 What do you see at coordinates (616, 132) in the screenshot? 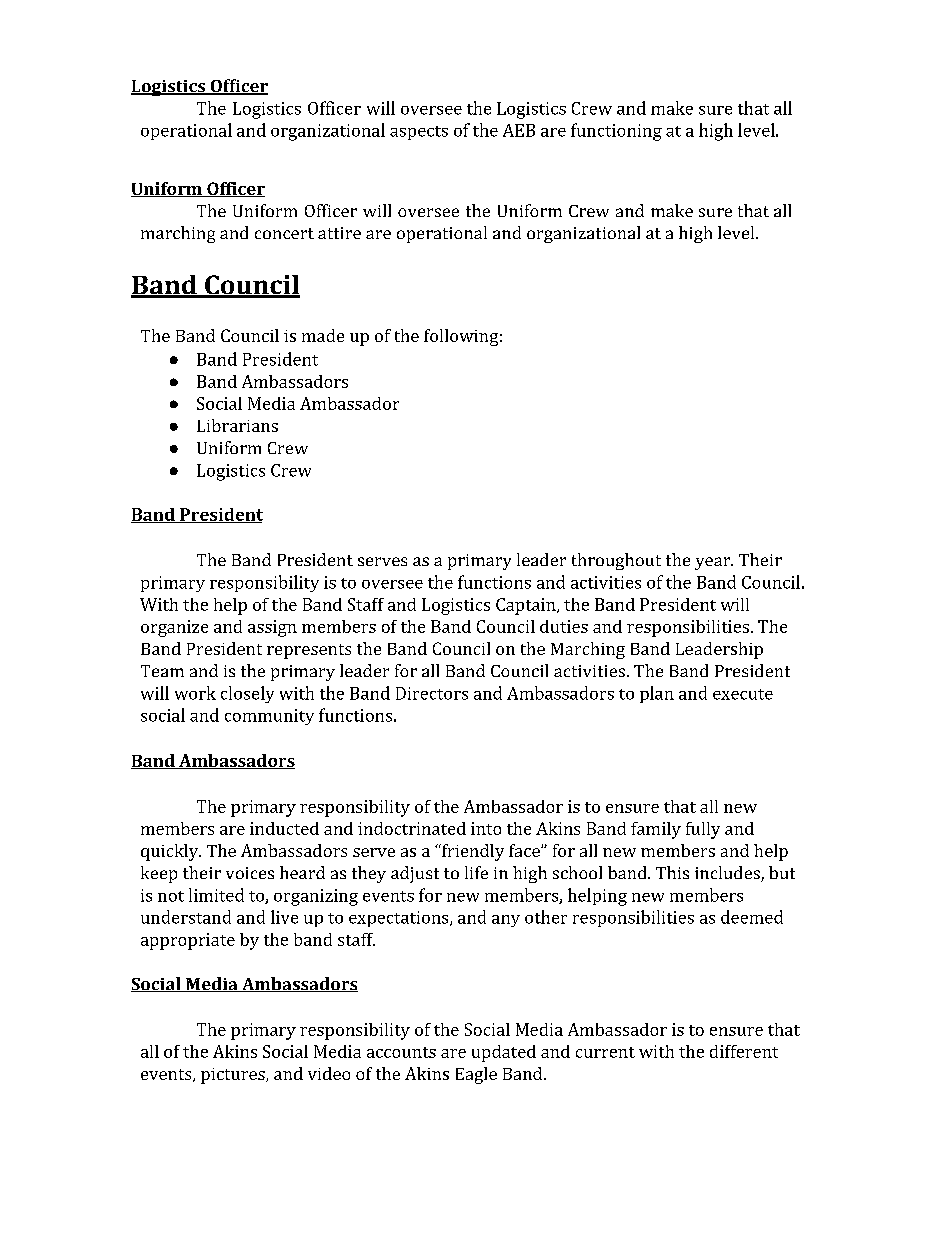
I see `functioning` at bounding box center [616, 132].
